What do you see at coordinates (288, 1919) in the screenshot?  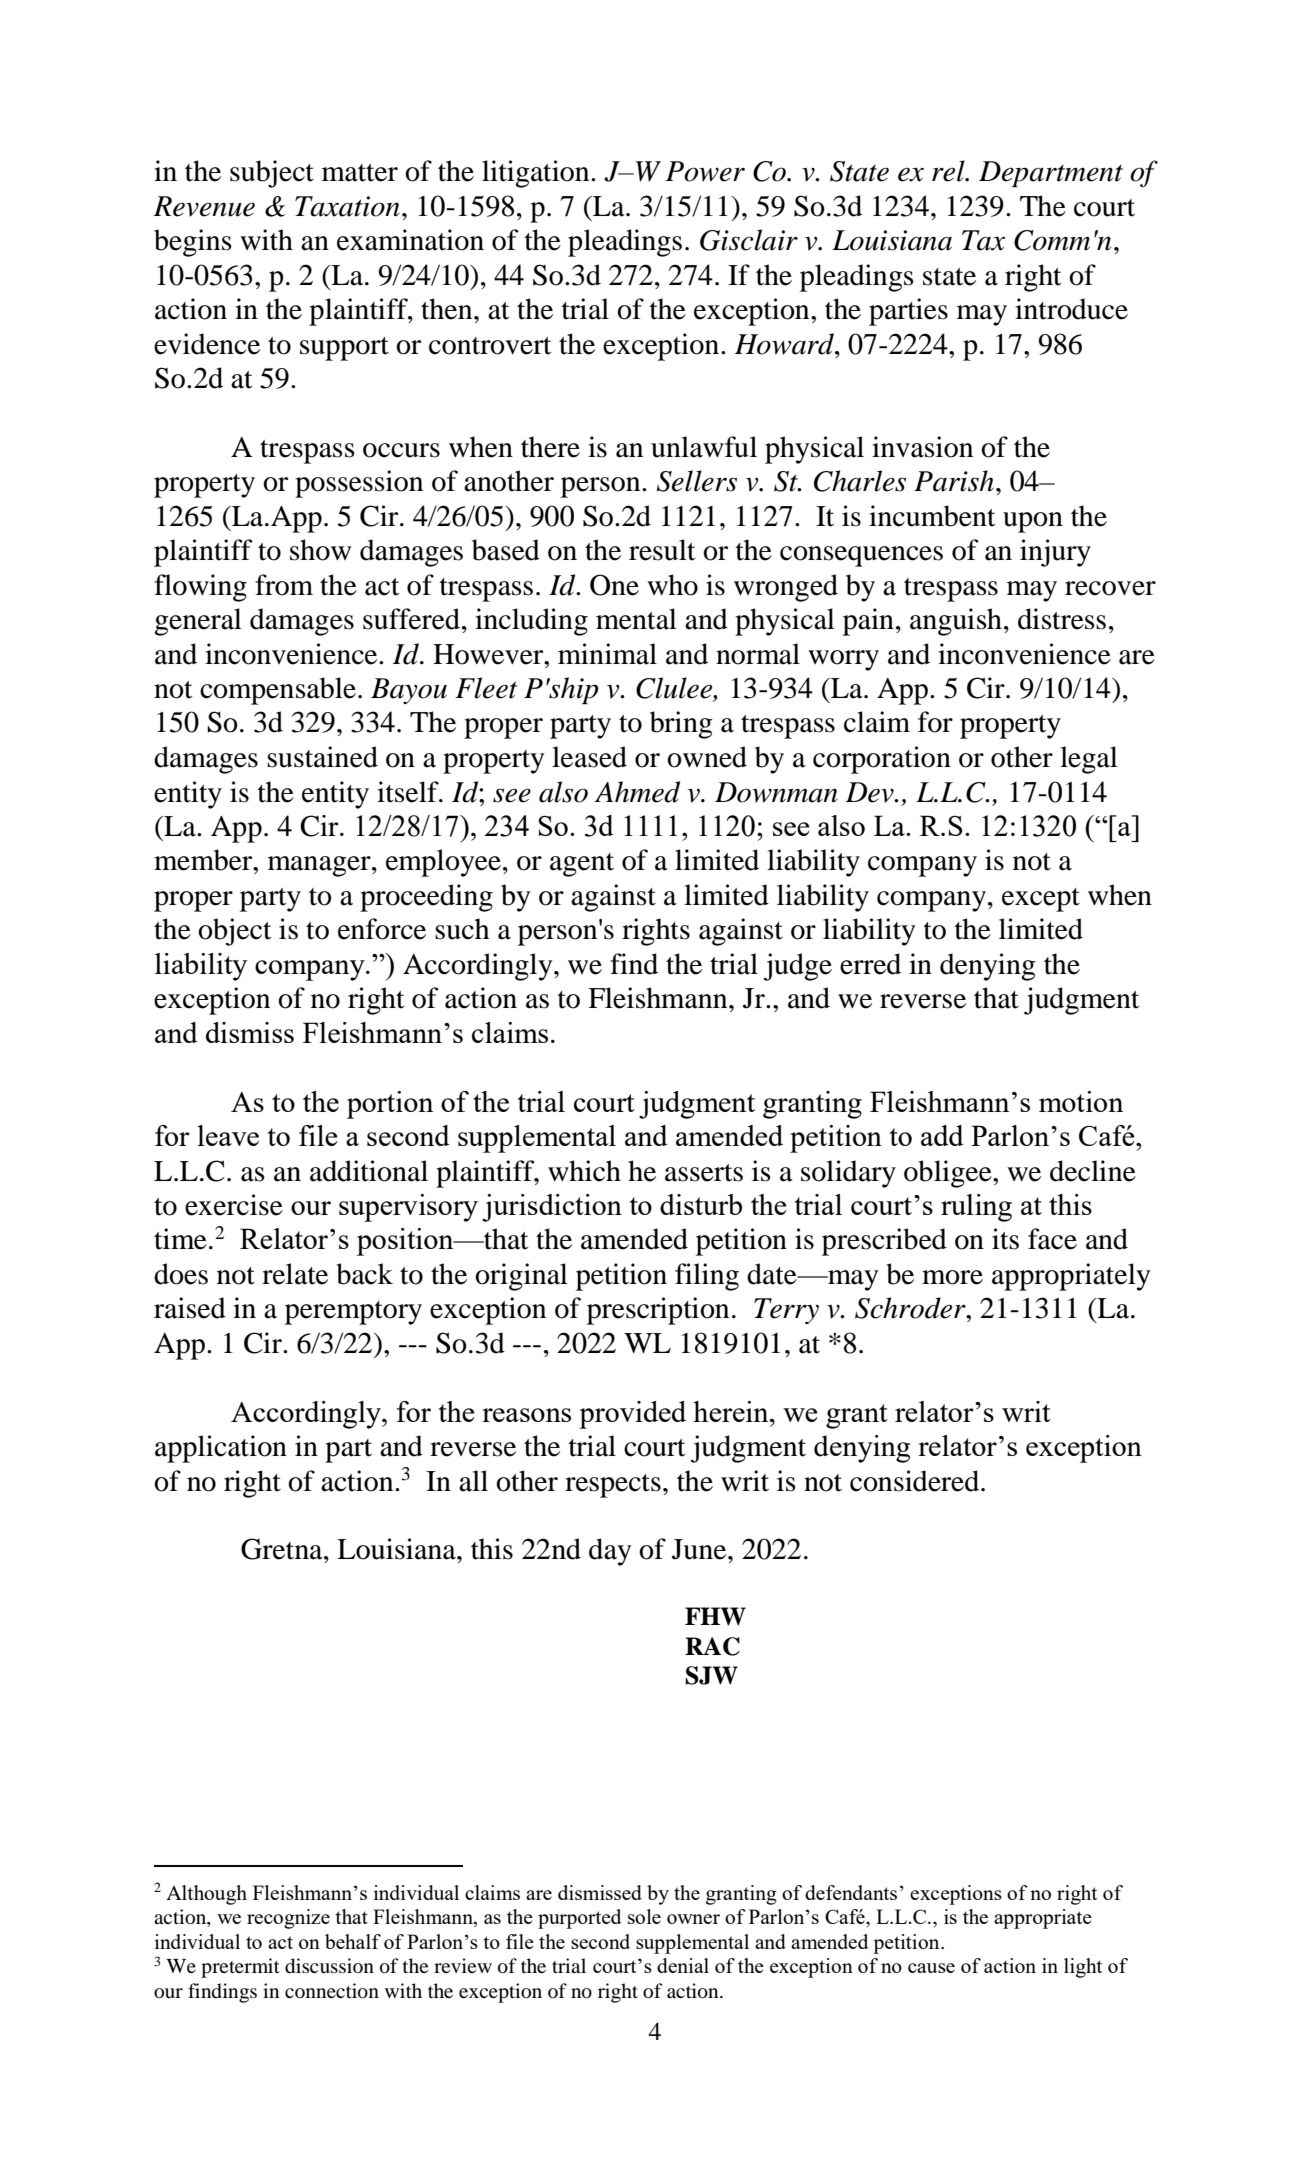 I see `recognize` at bounding box center [288, 1919].
